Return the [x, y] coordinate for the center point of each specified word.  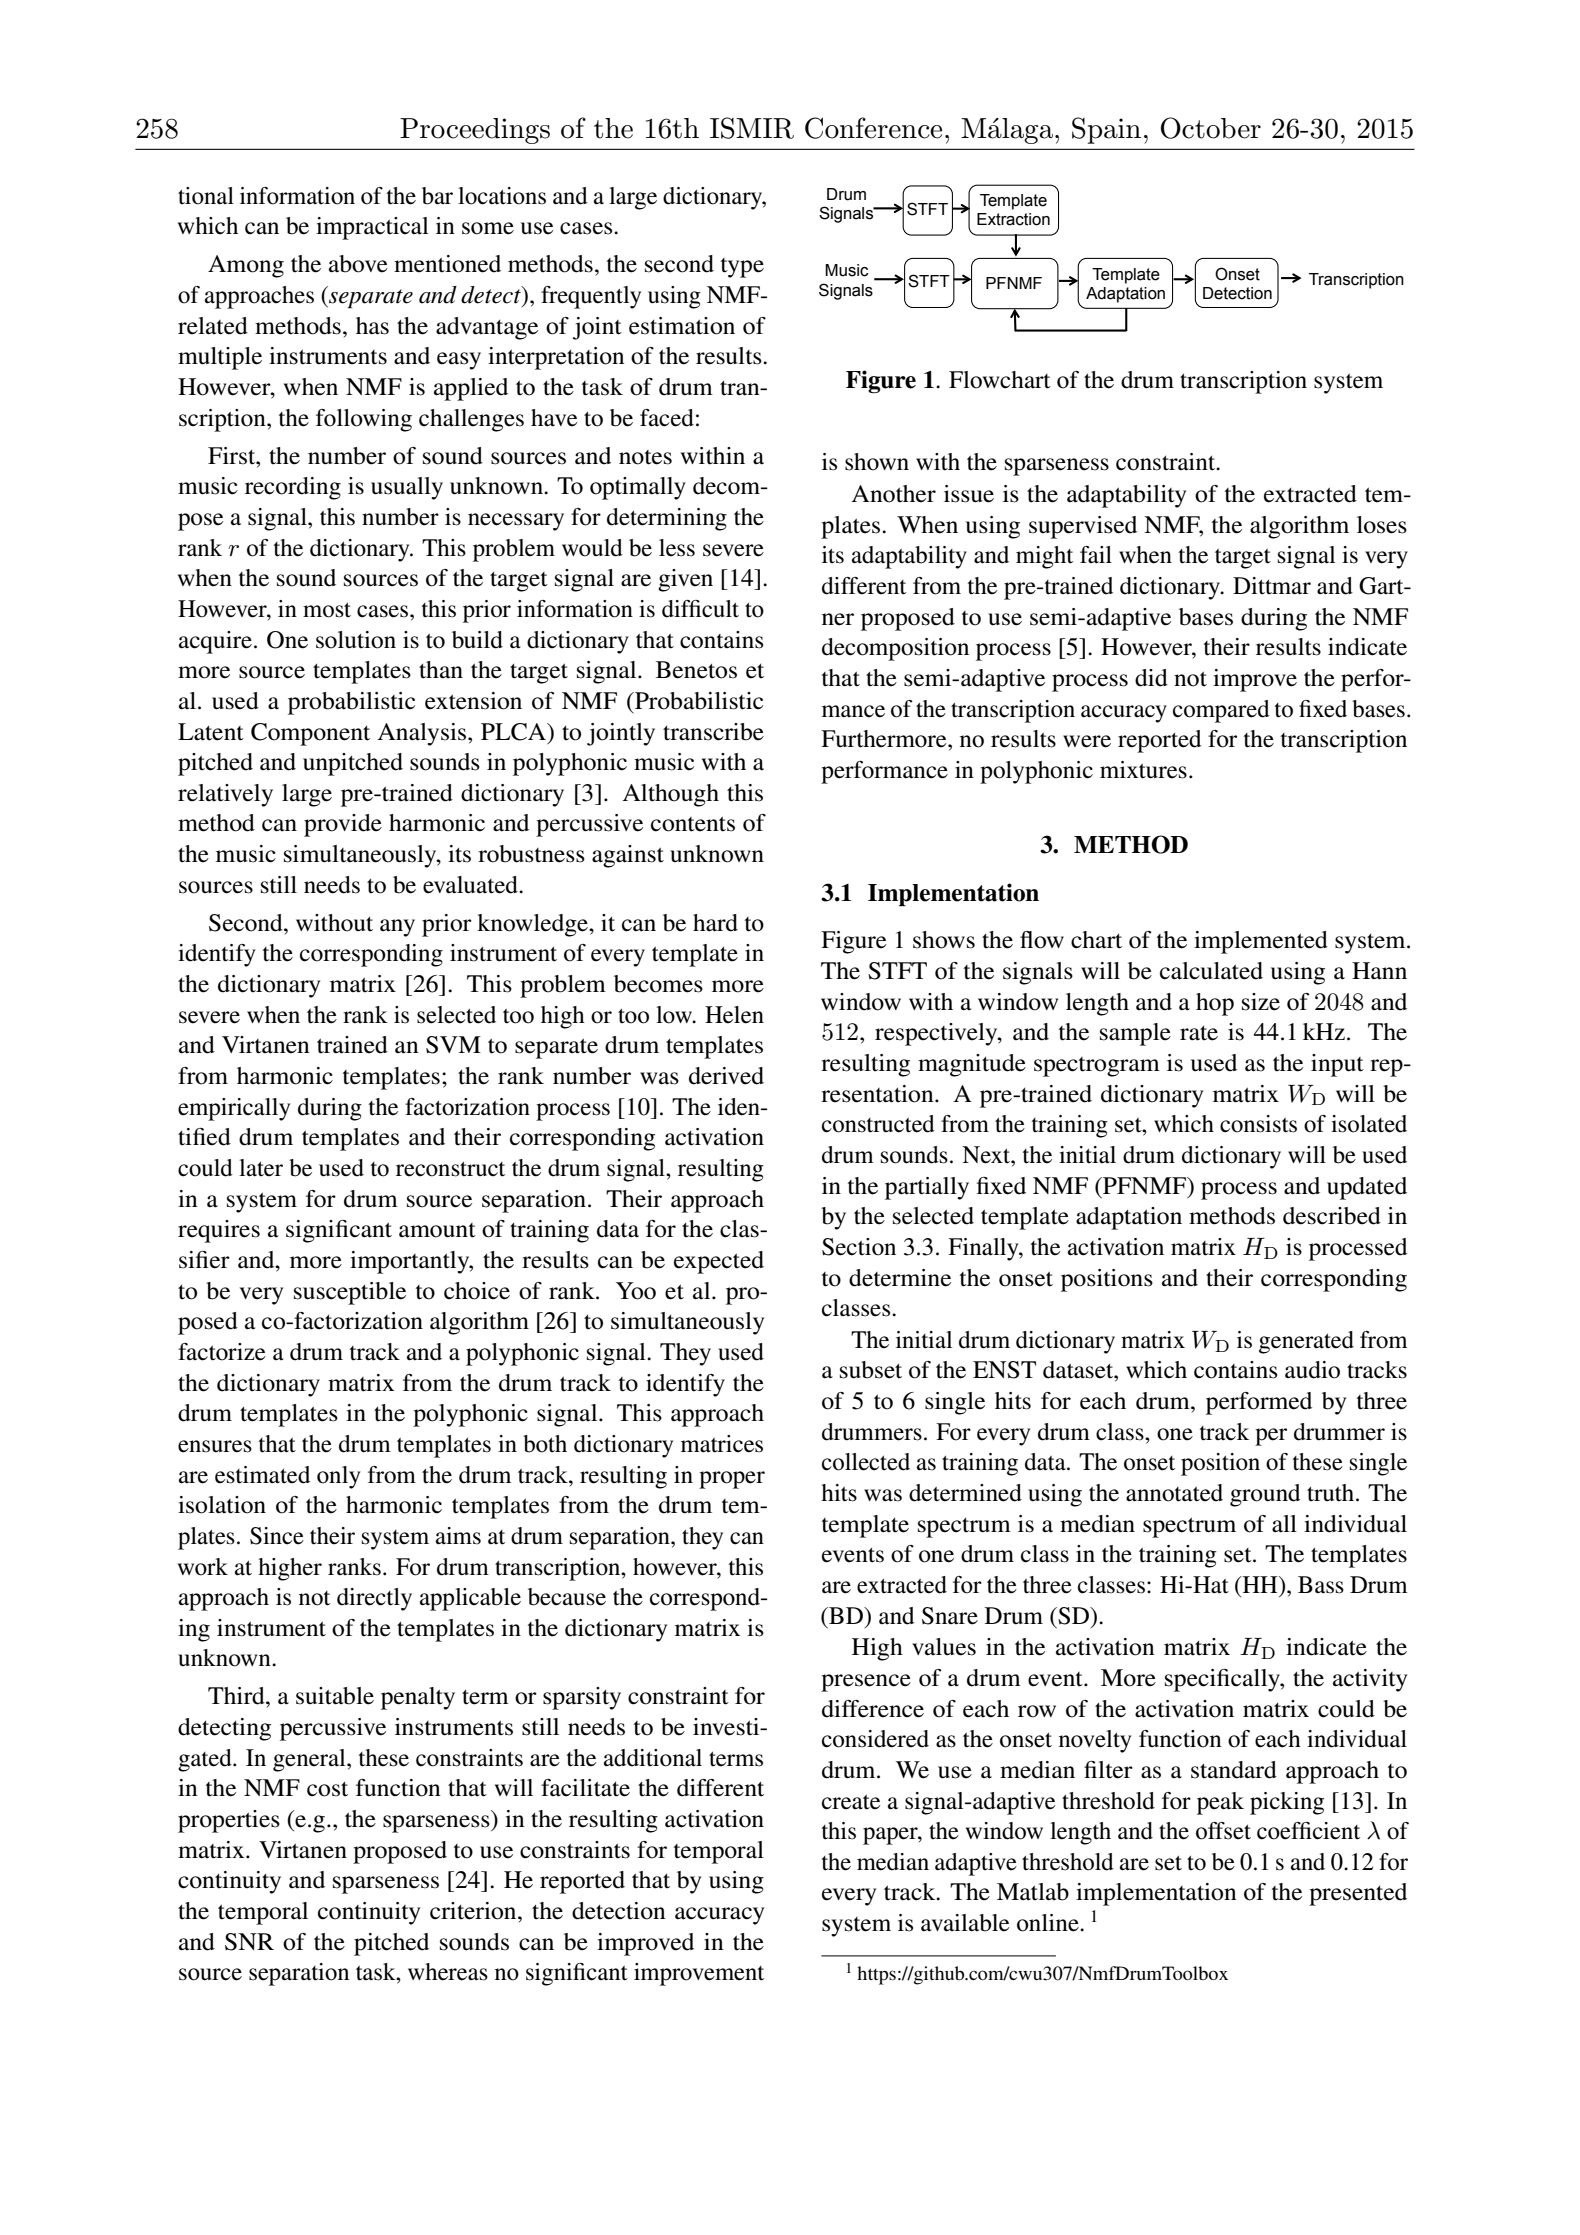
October [1211, 128]
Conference [873, 128]
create [851, 1802]
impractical [372, 228]
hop [1215, 1004]
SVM [453, 1045]
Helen [734, 1015]
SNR [249, 1942]
